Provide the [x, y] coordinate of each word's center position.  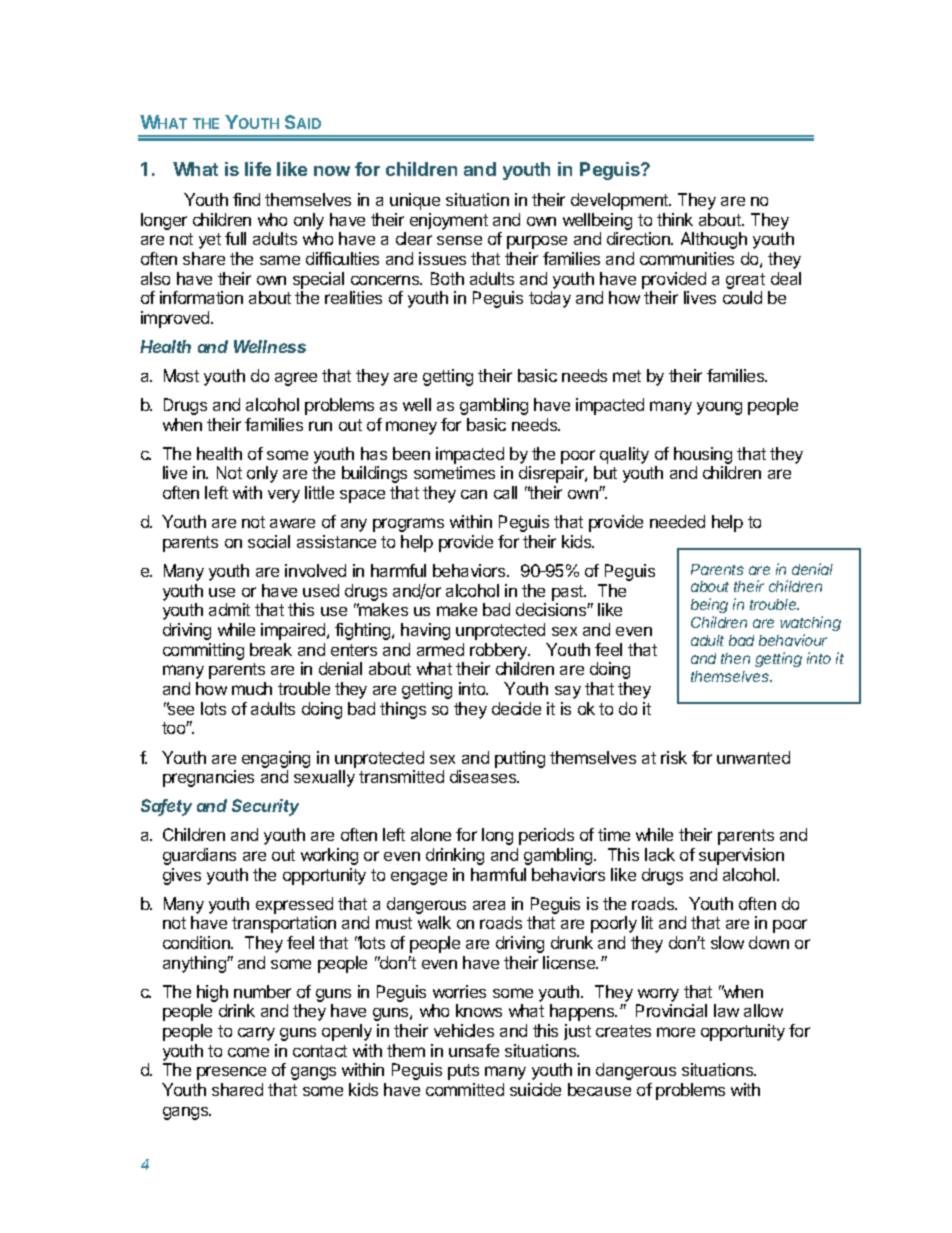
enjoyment [449, 221]
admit [229, 609]
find [246, 199]
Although [714, 240]
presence [231, 1073]
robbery [500, 651]
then [735, 658]
